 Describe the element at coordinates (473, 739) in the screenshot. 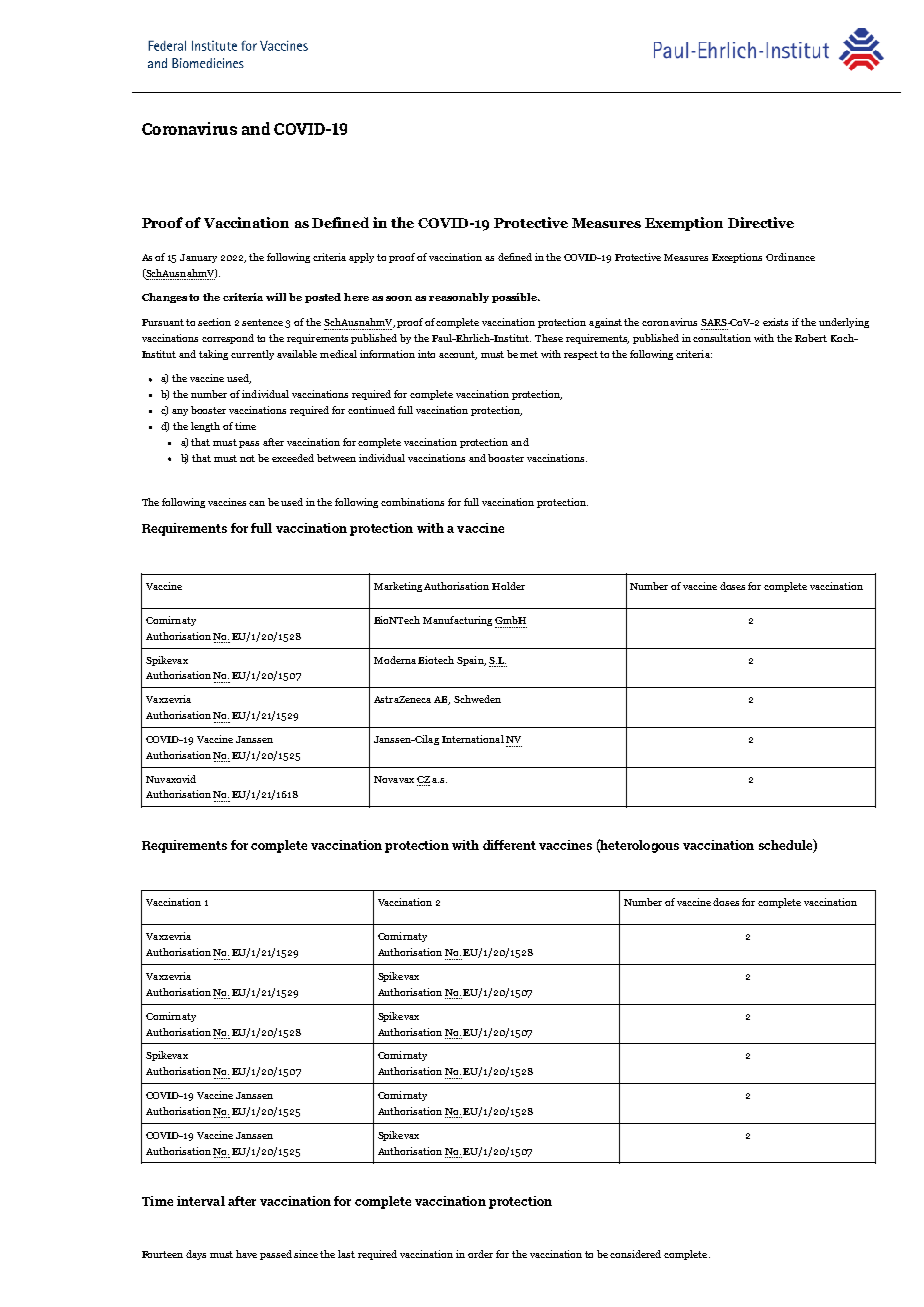

I see `International` at that location.
